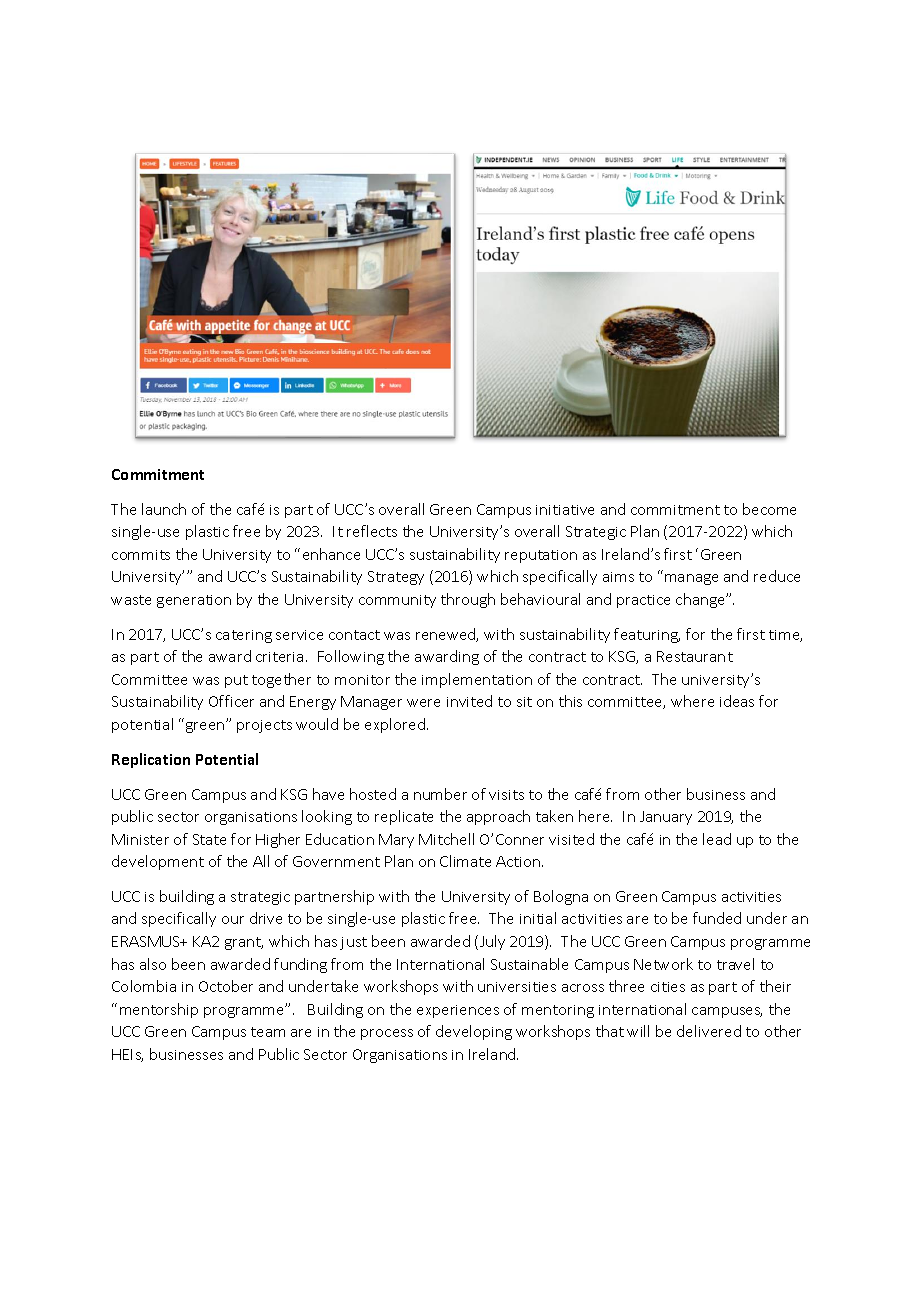  Describe the element at coordinates (372, 531) in the screenshot. I see `reflects` at that location.
